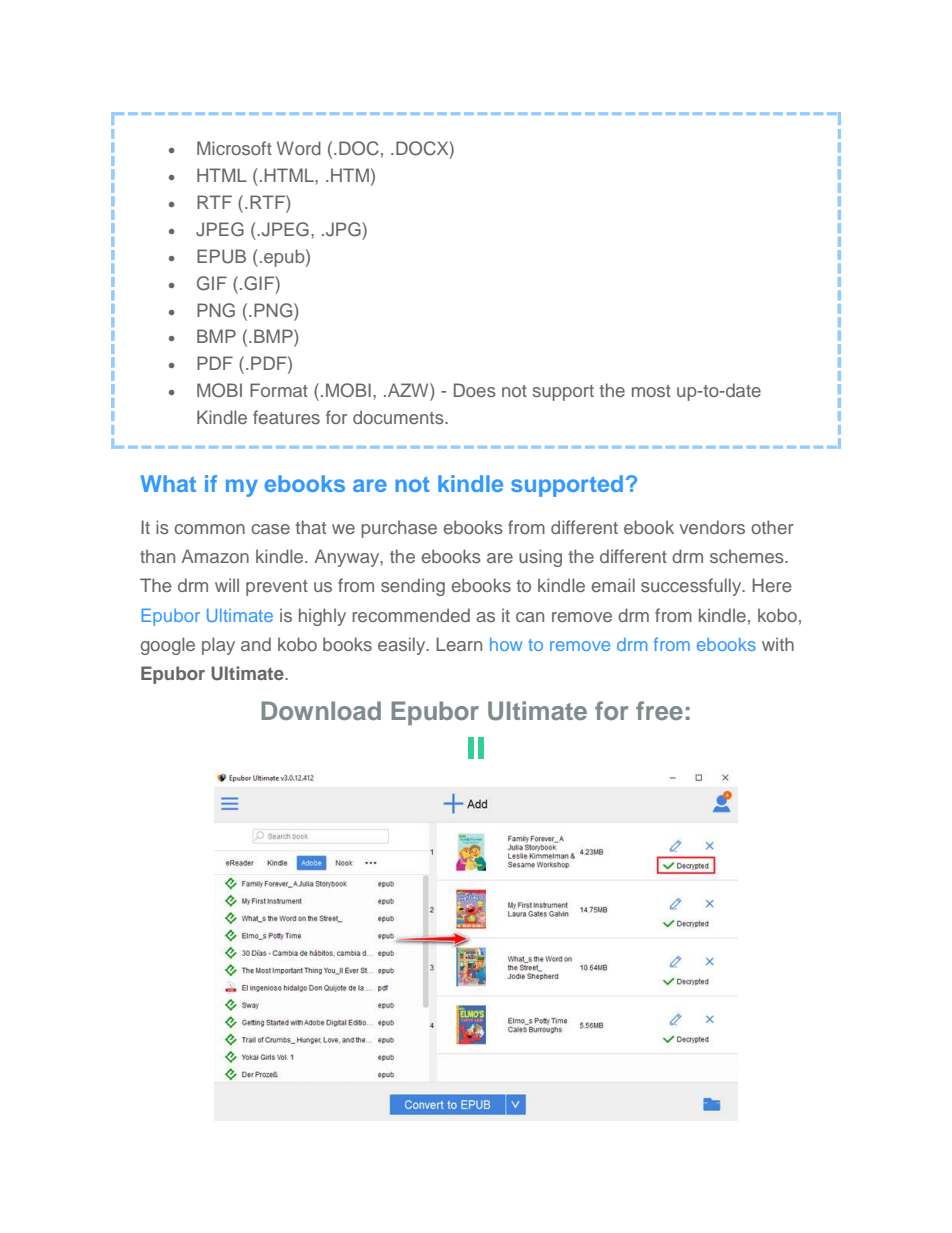 This page has height=1233, width=952. Describe the element at coordinates (459, 644) in the page. I see `Learn` at that location.
